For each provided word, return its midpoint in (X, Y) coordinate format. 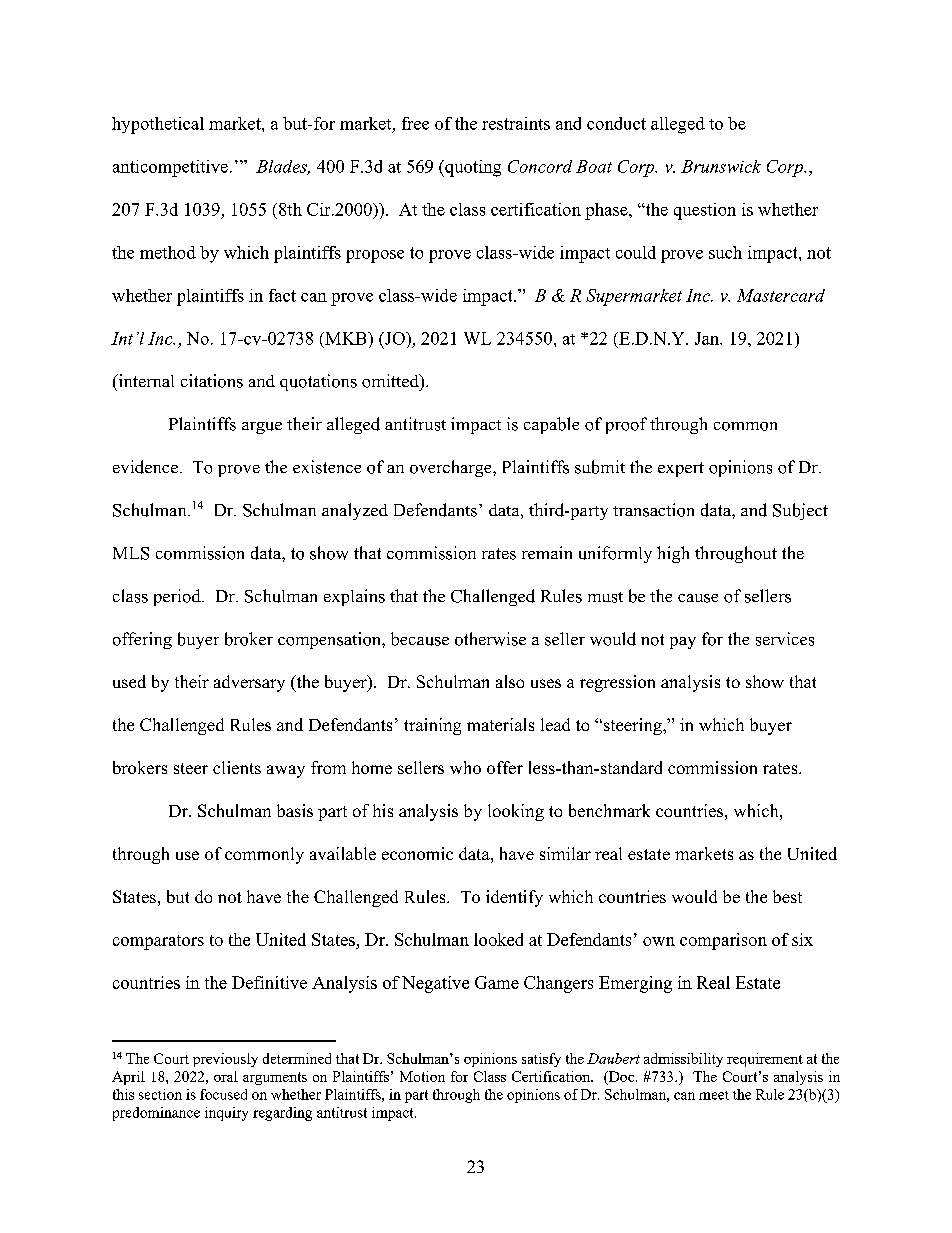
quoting (472, 168)
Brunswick (721, 166)
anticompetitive (170, 168)
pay (683, 643)
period (178, 597)
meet (714, 1095)
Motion (422, 1076)
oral (226, 1076)
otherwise (490, 639)
